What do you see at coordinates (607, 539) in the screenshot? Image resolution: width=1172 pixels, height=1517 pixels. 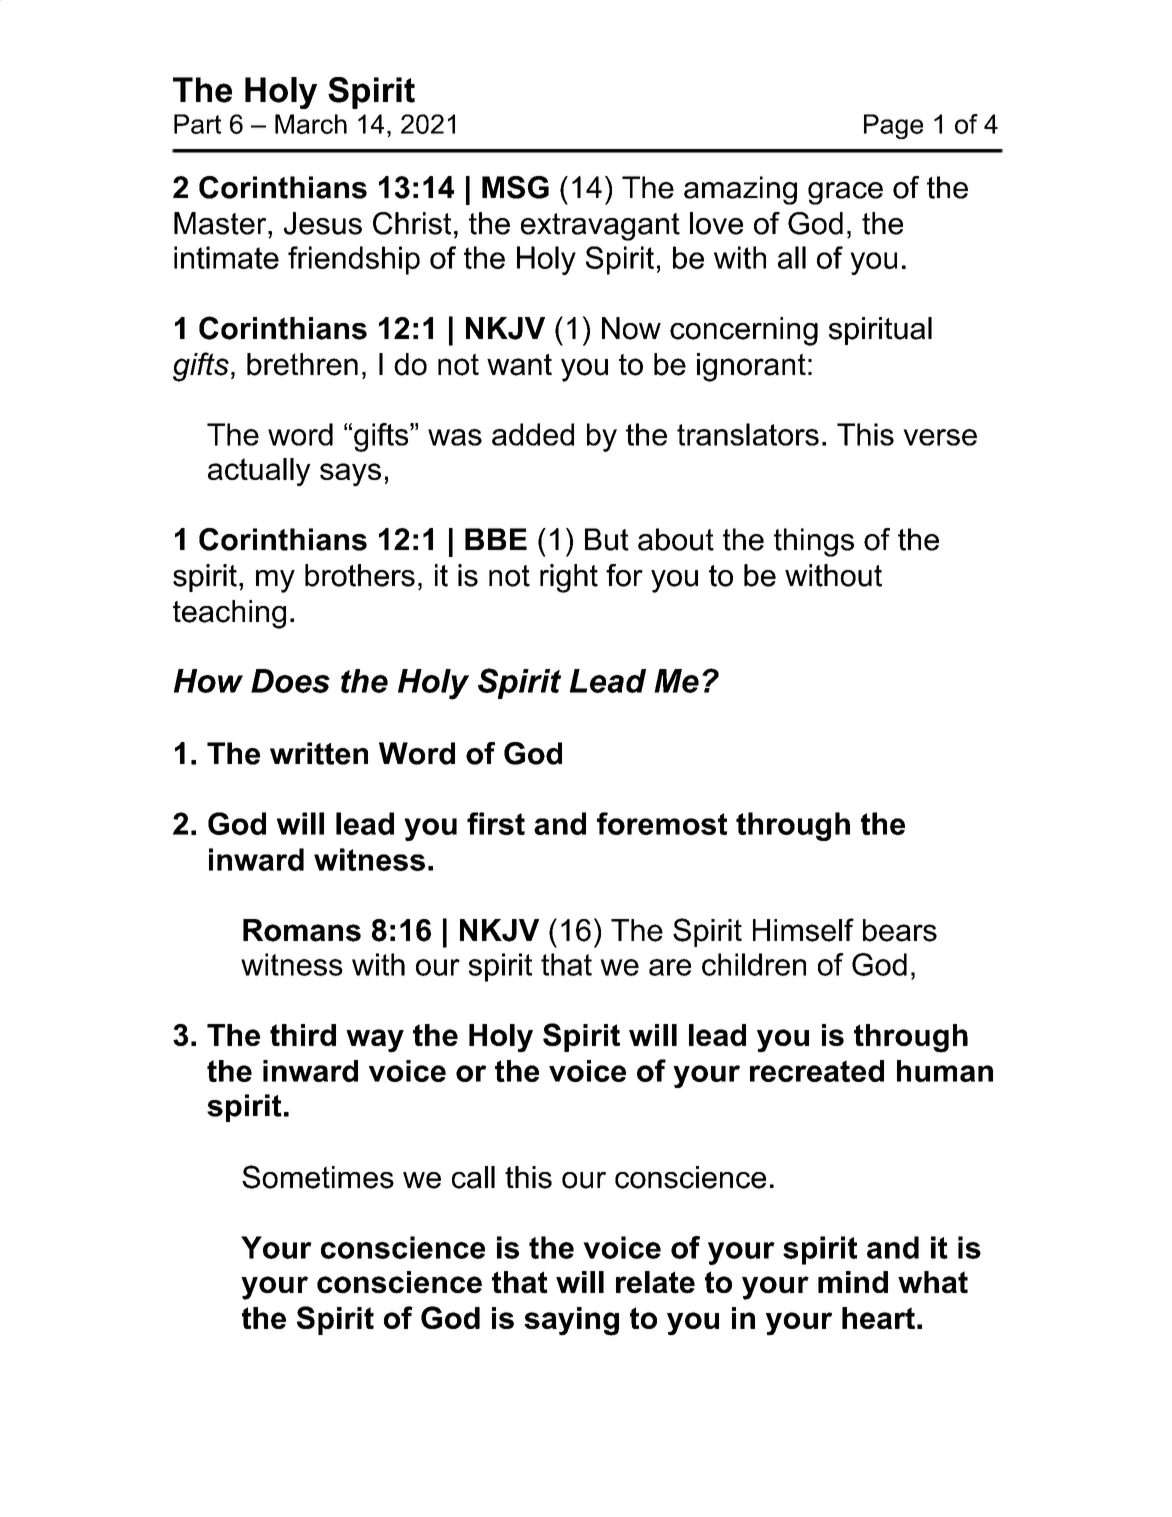 I see `But` at bounding box center [607, 539].
